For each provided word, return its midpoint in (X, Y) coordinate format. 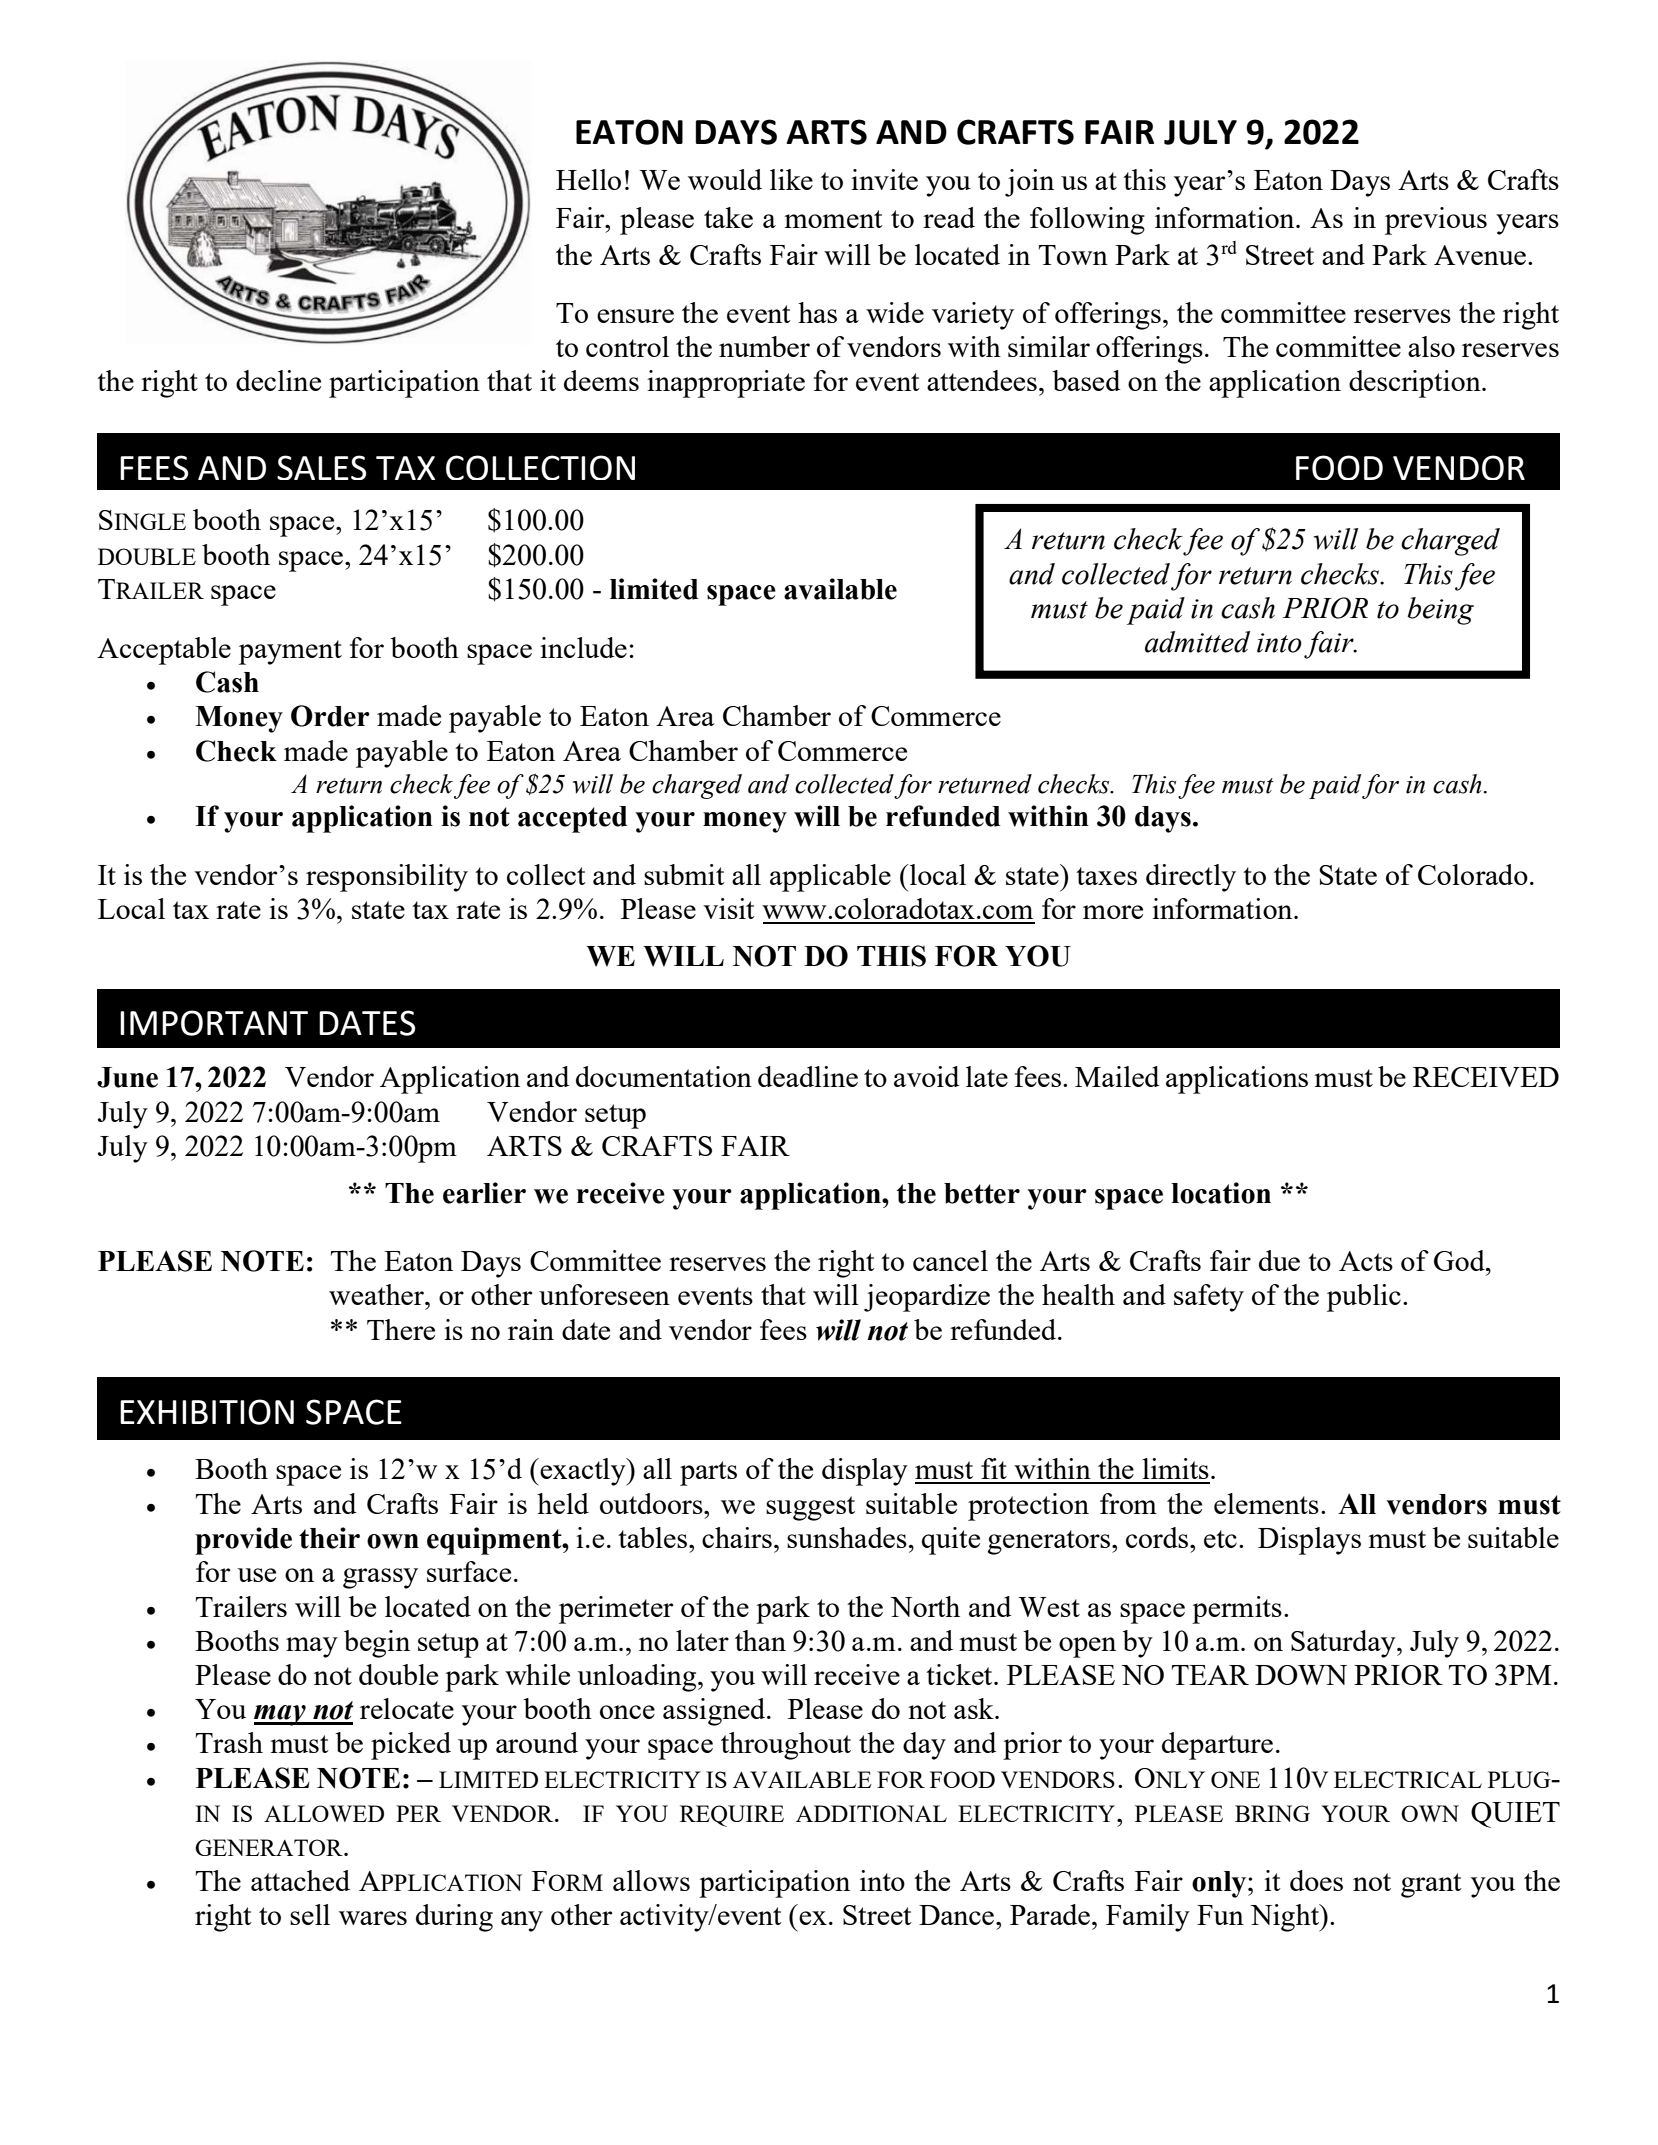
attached (300, 1880)
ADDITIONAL (871, 1813)
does (1316, 1880)
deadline (808, 1076)
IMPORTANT (214, 1023)
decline (278, 380)
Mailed (1117, 1076)
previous (1436, 221)
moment (833, 219)
